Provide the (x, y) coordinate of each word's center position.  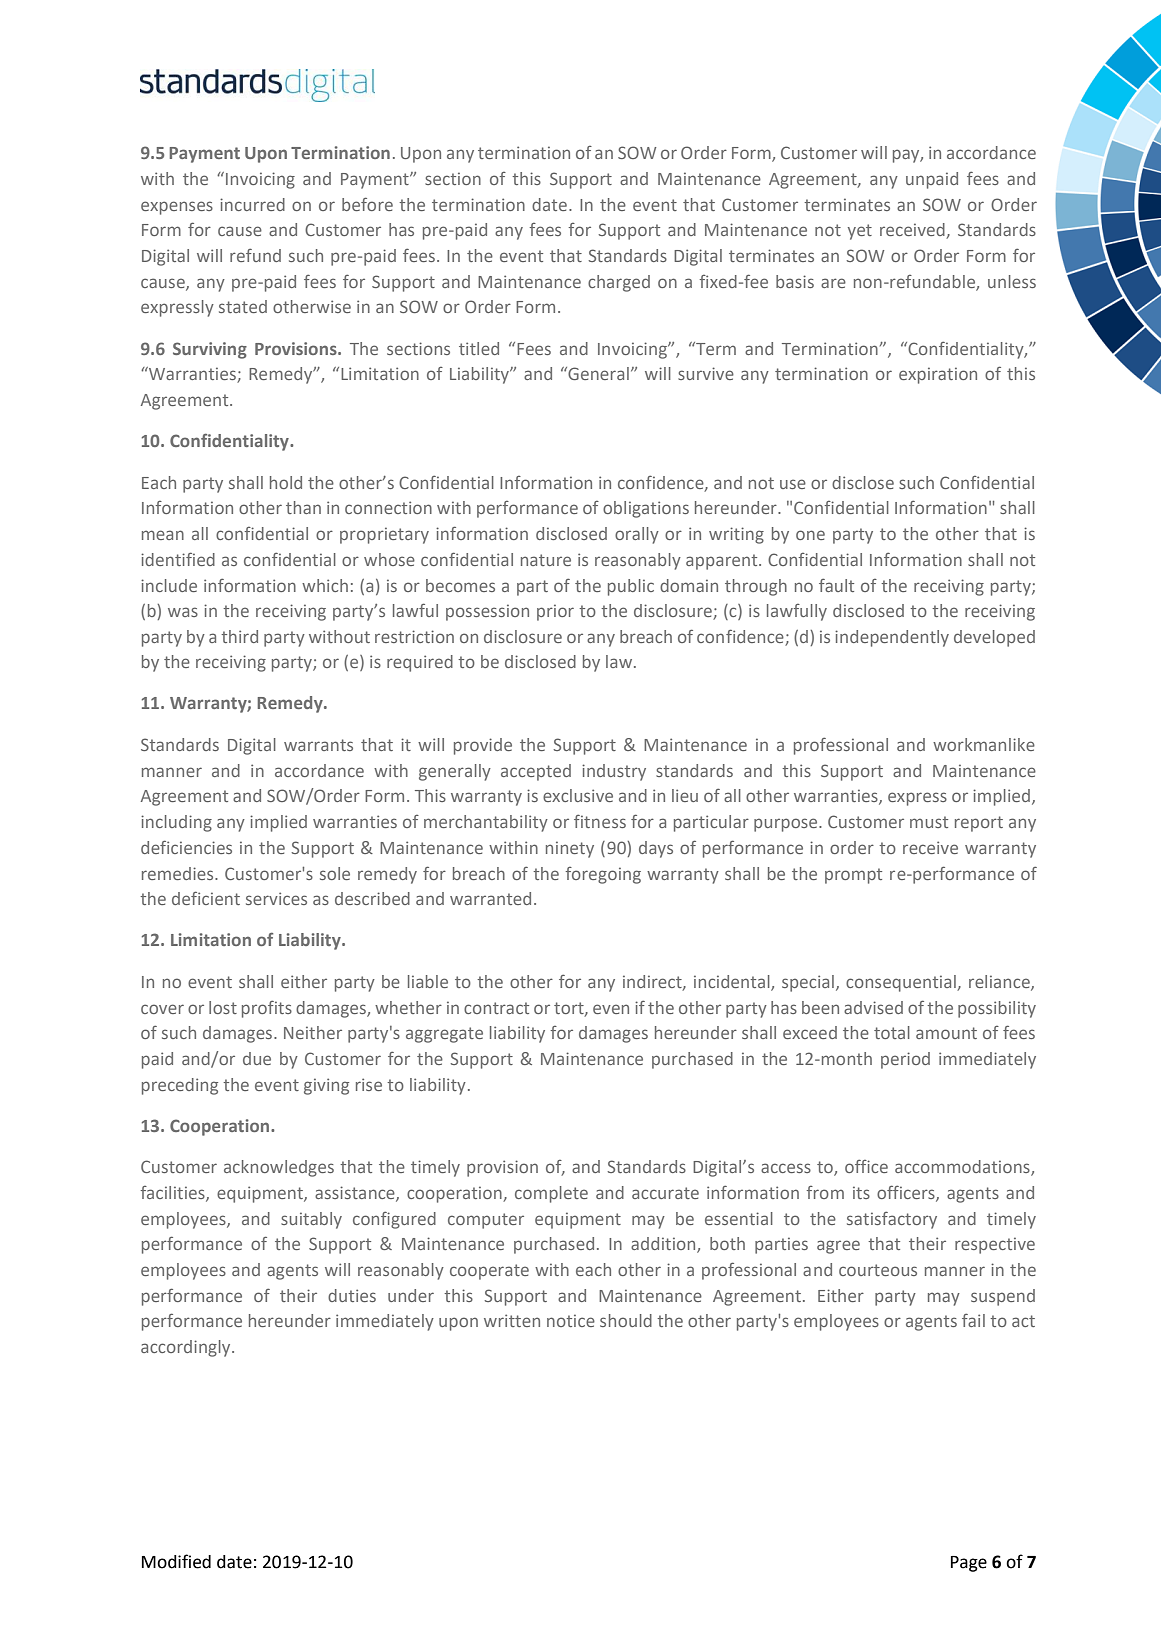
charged (619, 283)
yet (860, 232)
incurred (252, 204)
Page (969, 1564)
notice (571, 1320)
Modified (176, 1561)
